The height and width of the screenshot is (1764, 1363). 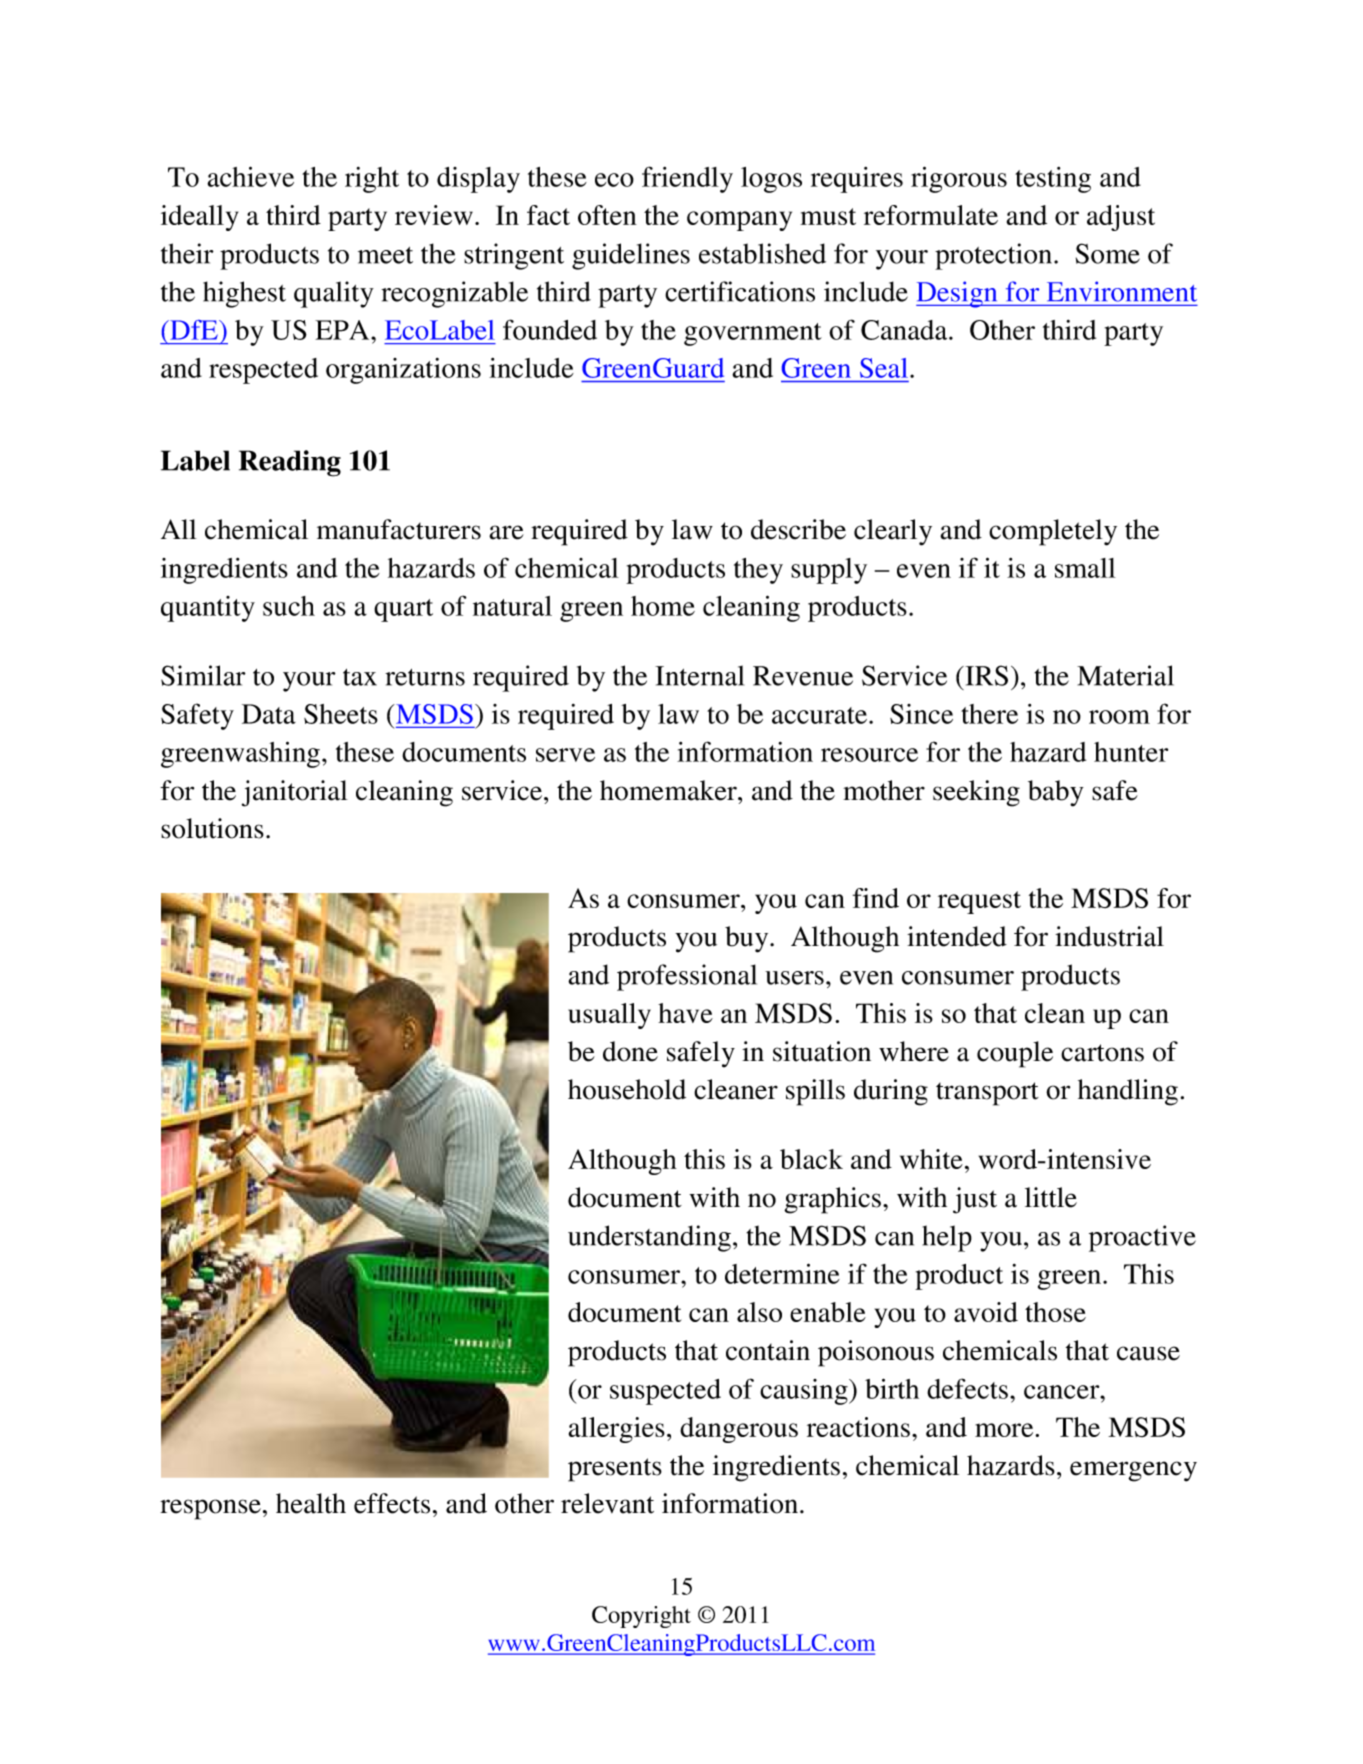 I want to click on more, so click(x=1005, y=1430).
